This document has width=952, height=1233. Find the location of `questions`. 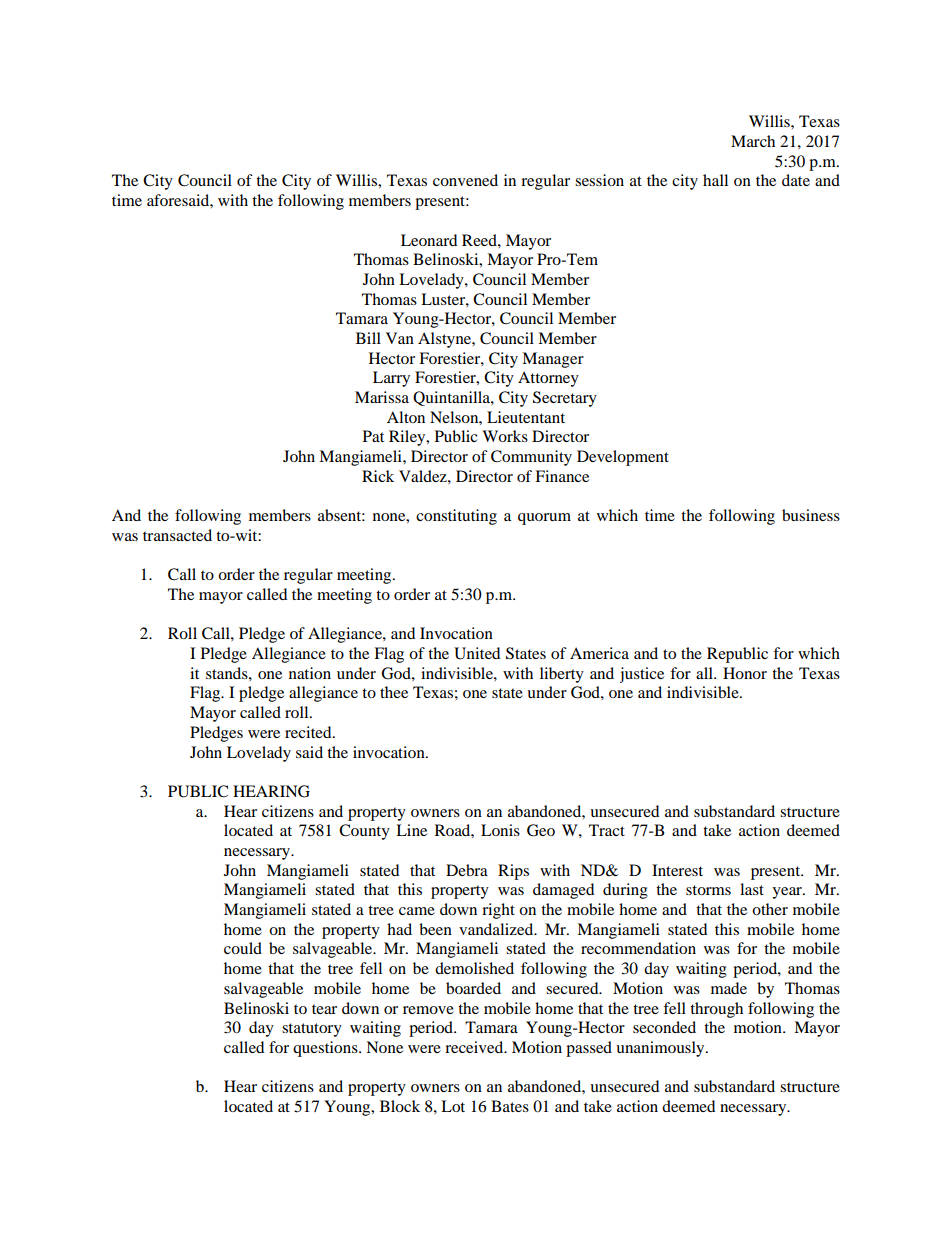

questions is located at coordinates (326, 1049).
